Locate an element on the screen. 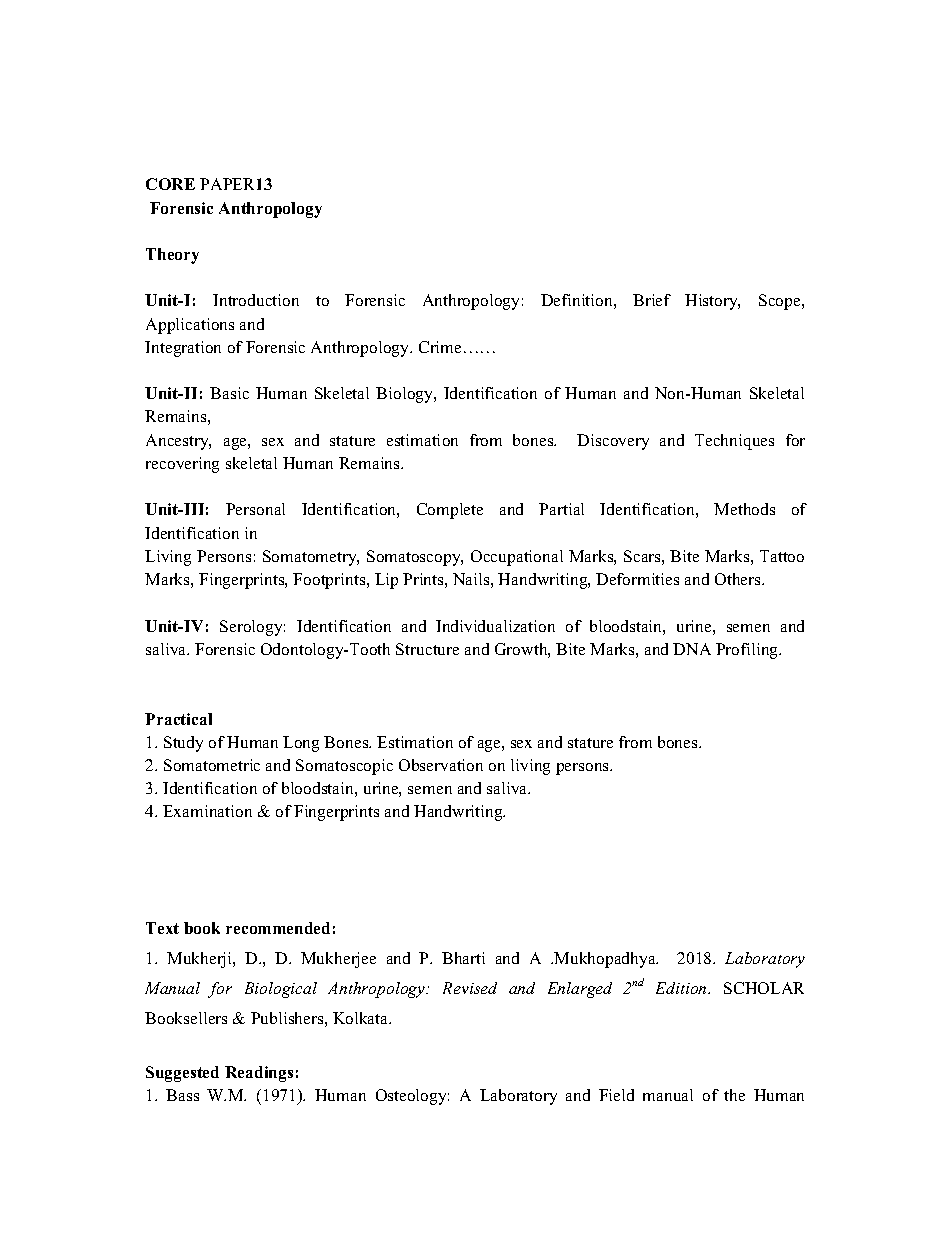 This screenshot has width=952, height=1233. Brief is located at coordinates (652, 300).
